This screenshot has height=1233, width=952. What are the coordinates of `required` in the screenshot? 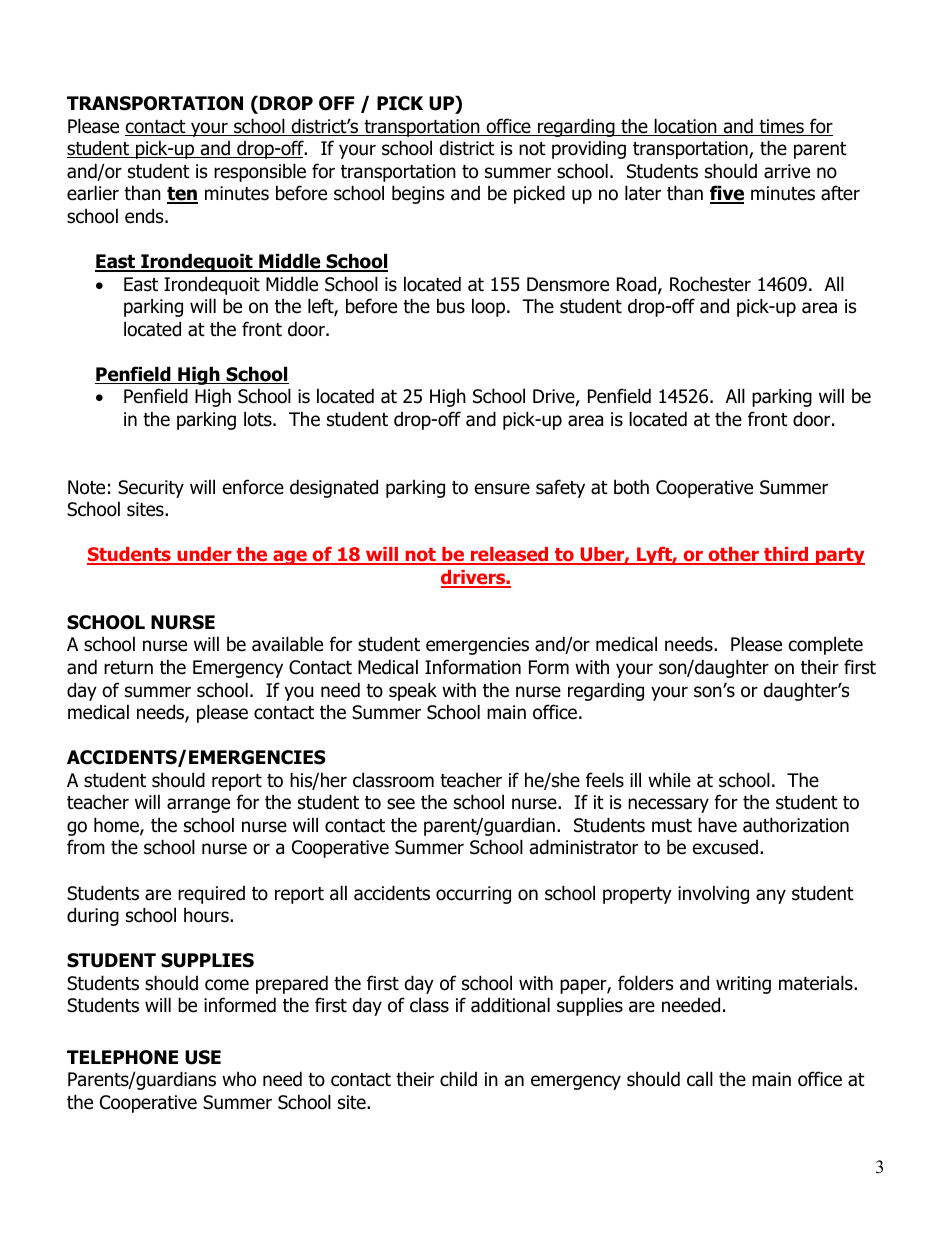 It's located at (211, 895).
